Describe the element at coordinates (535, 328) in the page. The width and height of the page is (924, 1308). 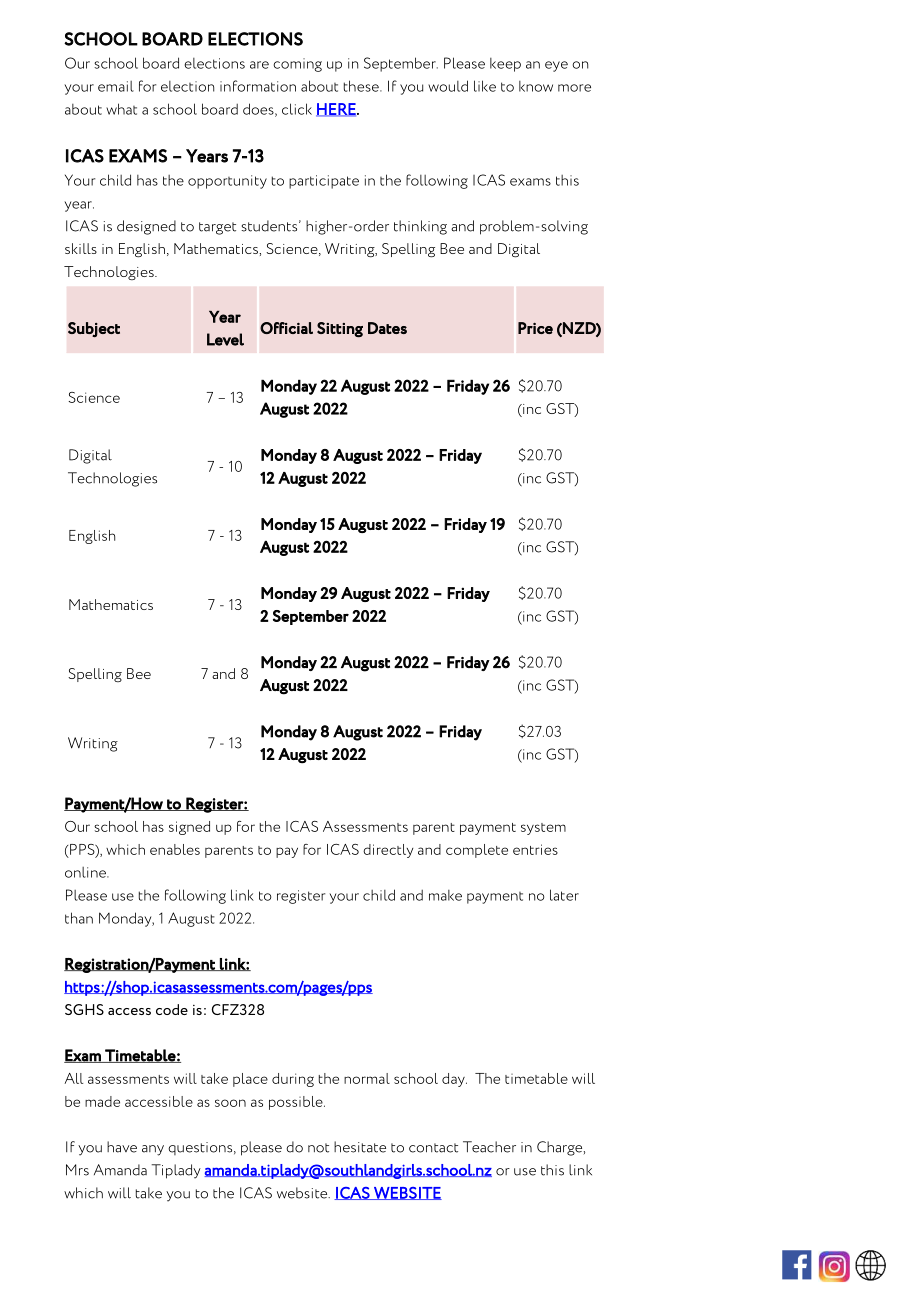
I see `Price` at that location.
